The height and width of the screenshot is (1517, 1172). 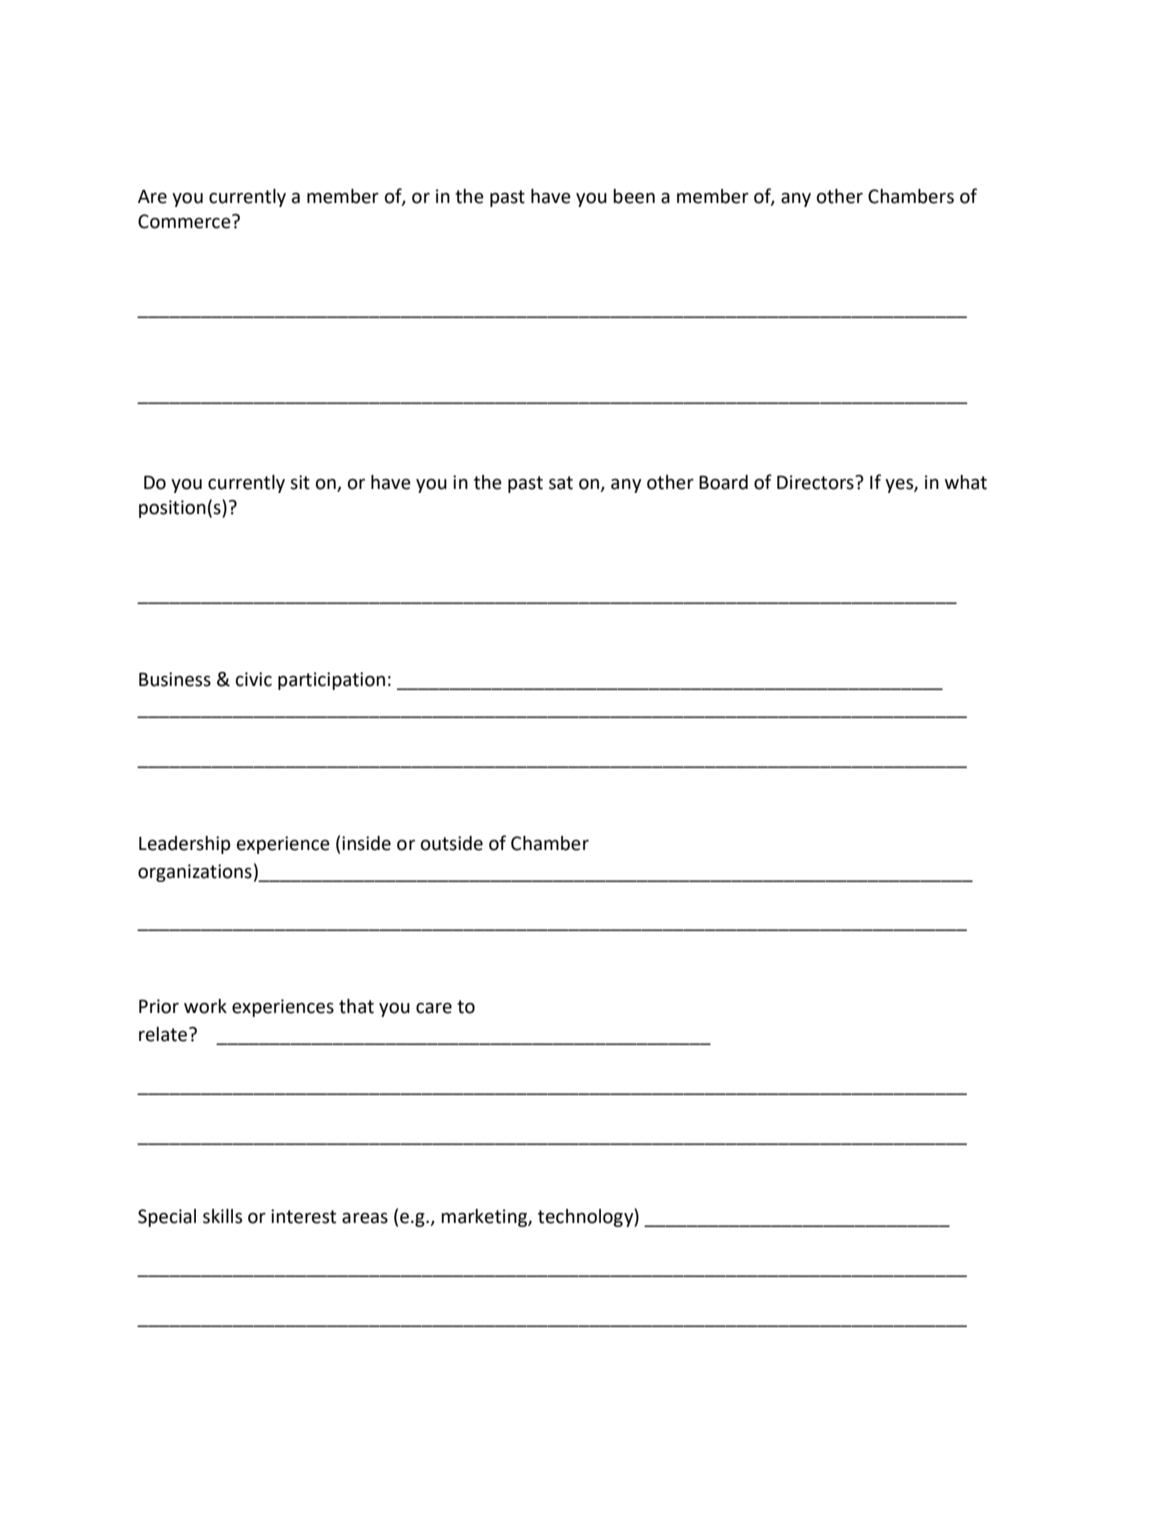 I want to click on what, so click(x=966, y=482).
